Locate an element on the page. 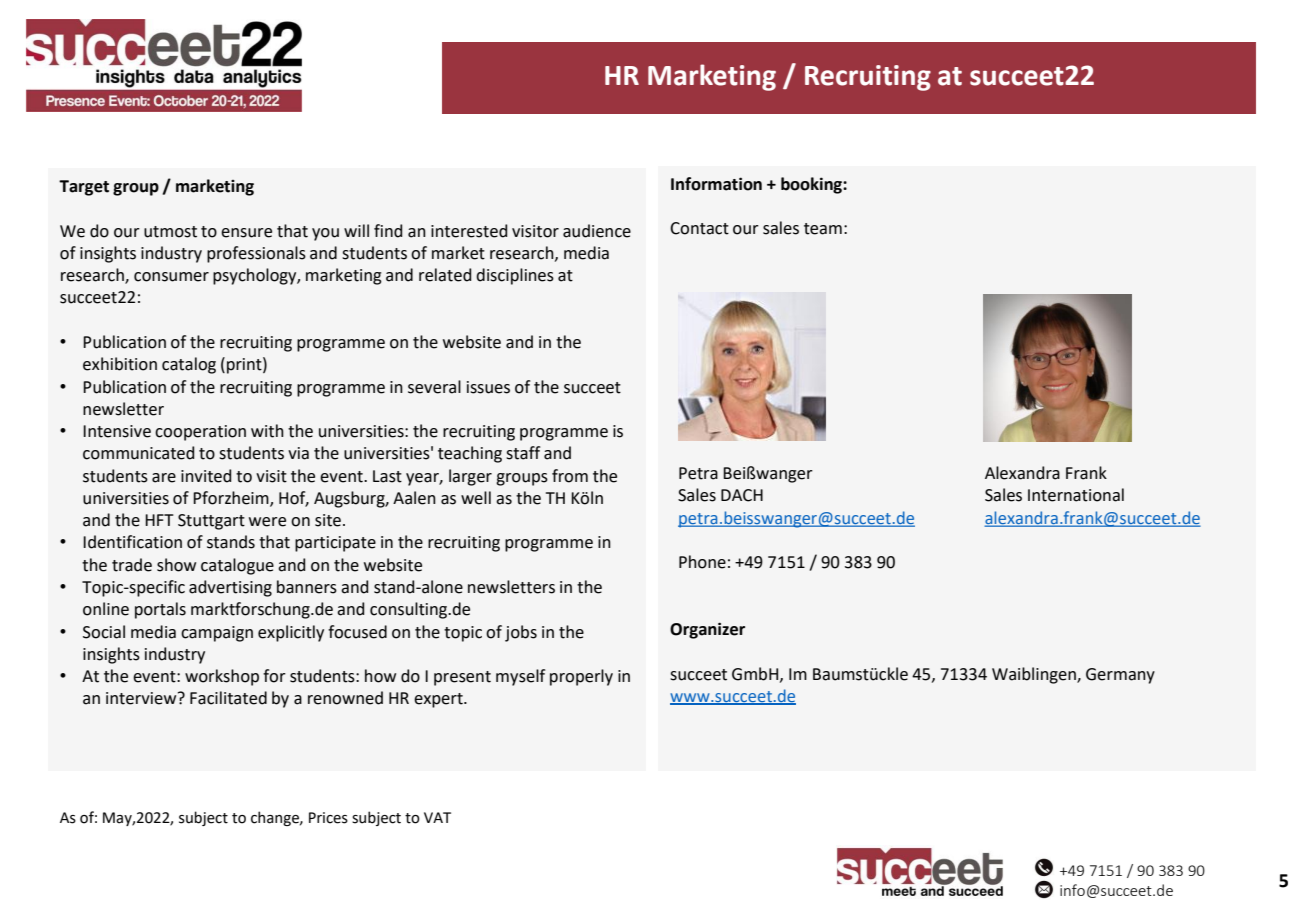  issues is located at coordinates (488, 387).
